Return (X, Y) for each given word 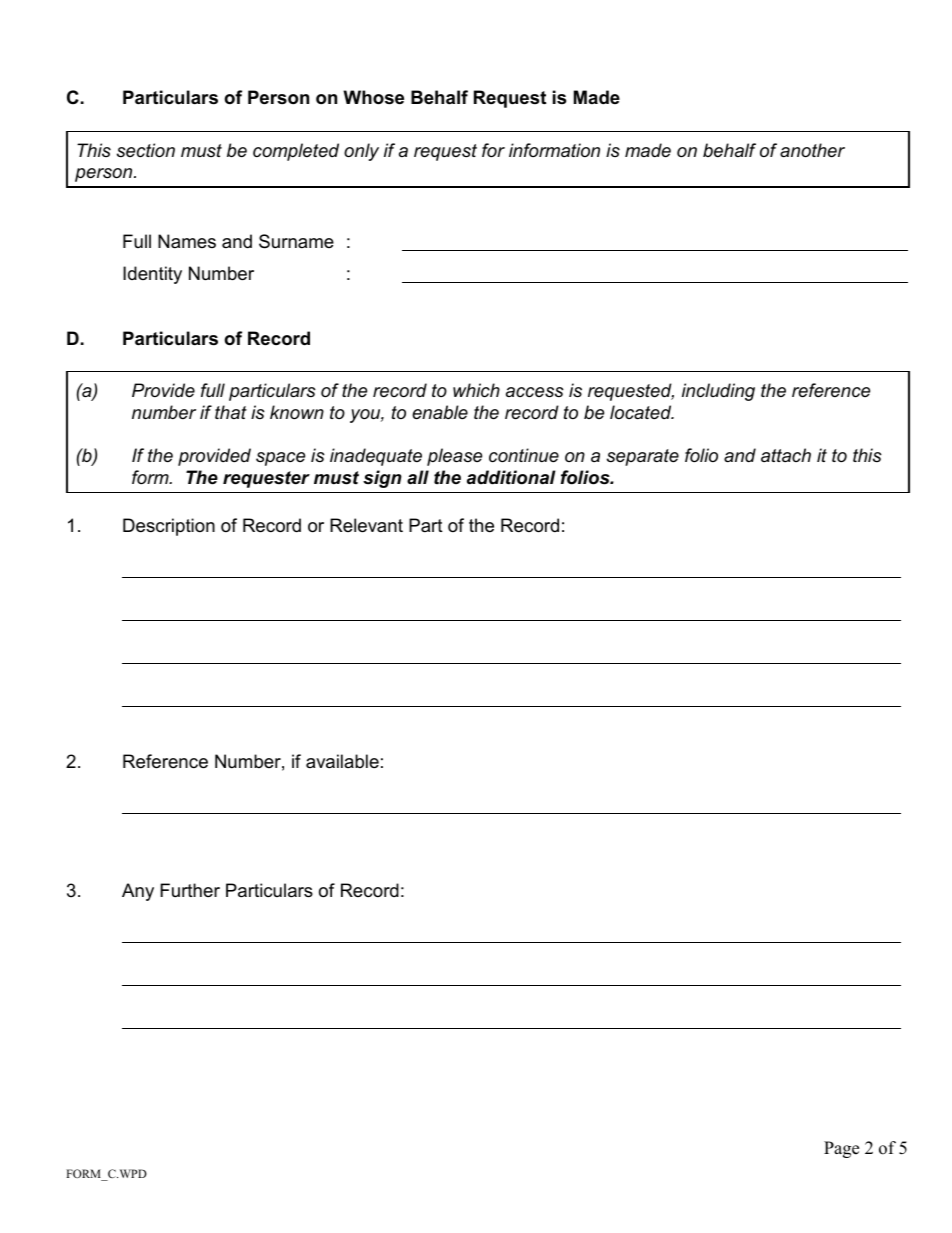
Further (190, 890)
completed (296, 152)
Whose (373, 97)
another (812, 150)
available (342, 761)
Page (841, 1149)
